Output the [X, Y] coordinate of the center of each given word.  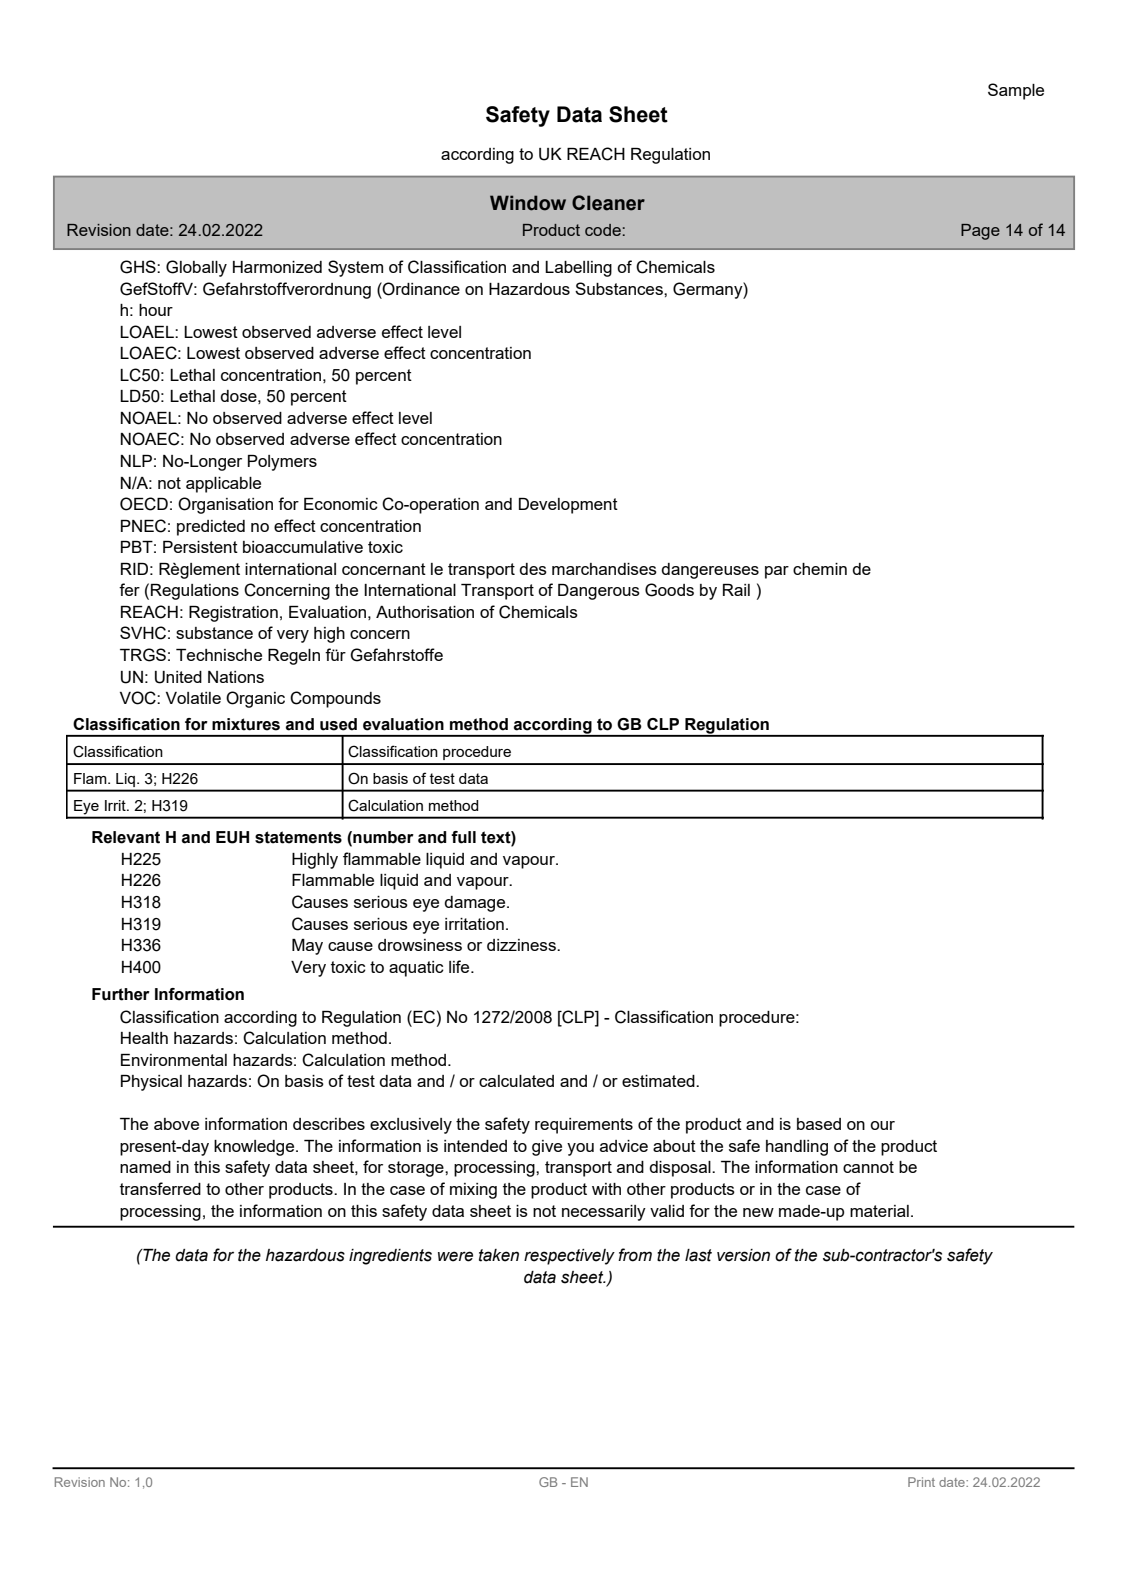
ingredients [390, 1257]
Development [568, 506]
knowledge [255, 1148]
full [463, 837]
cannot [868, 1167]
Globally [196, 268]
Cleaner [608, 203]
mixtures [246, 724]
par [777, 572]
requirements [584, 1126]
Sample [1016, 91]
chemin [820, 569]
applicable [223, 485]
